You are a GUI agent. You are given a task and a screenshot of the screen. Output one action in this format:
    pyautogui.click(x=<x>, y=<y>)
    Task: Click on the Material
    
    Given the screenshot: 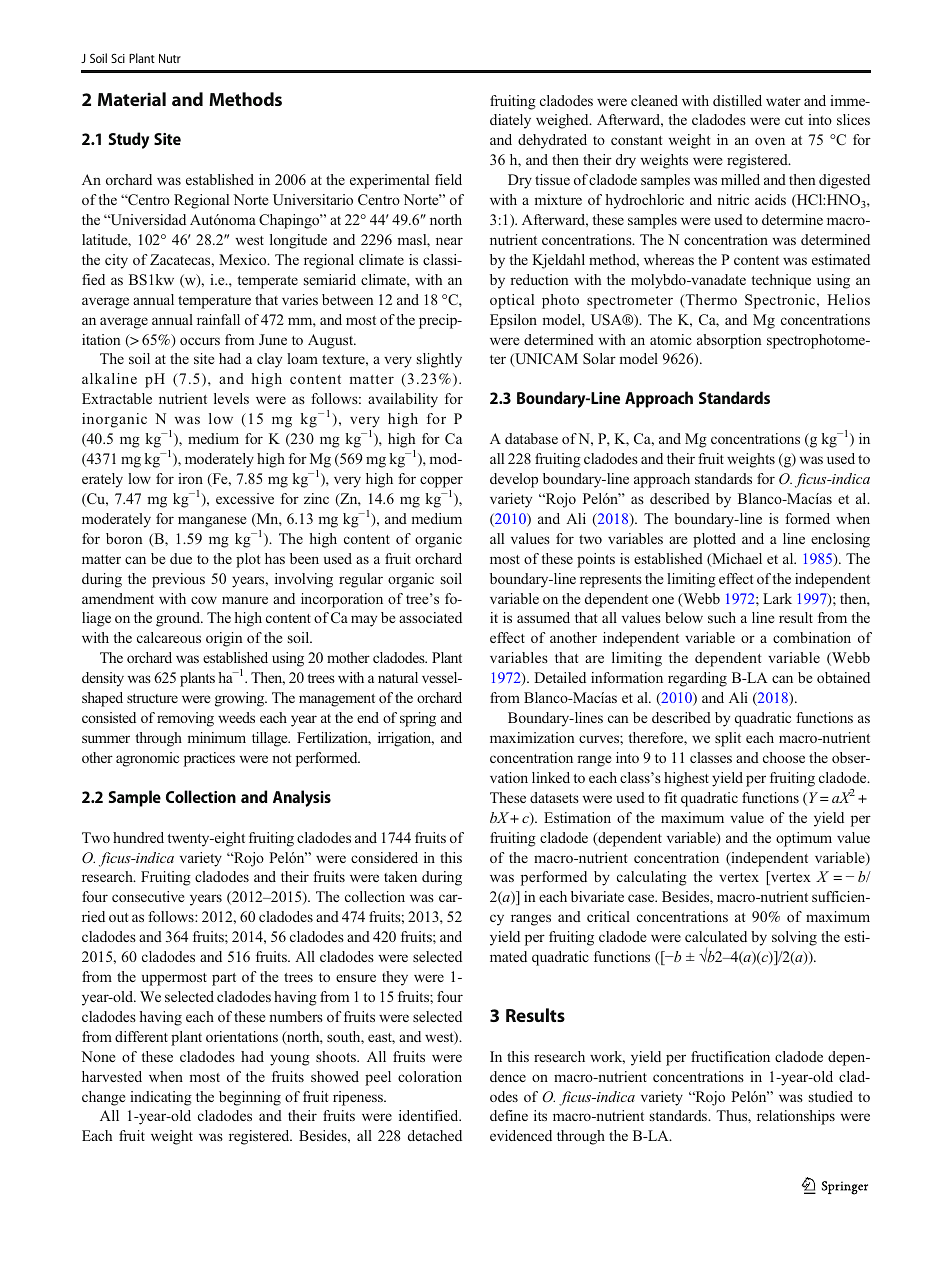 What is the action you would take?
    pyautogui.click(x=132, y=99)
